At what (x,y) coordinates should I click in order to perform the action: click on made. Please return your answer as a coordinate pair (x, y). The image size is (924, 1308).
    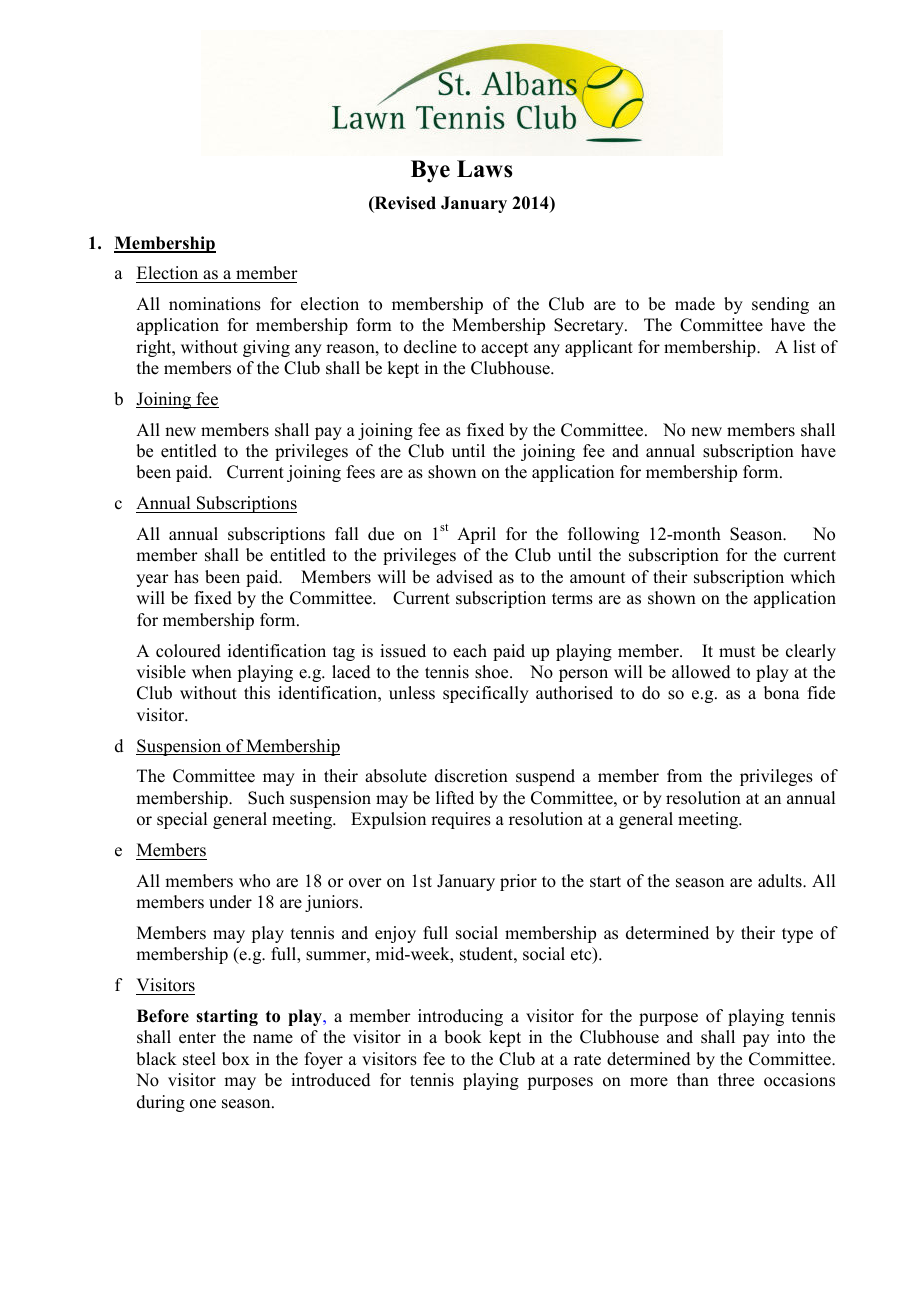
    Looking at the image, I should click on (695, 304).
